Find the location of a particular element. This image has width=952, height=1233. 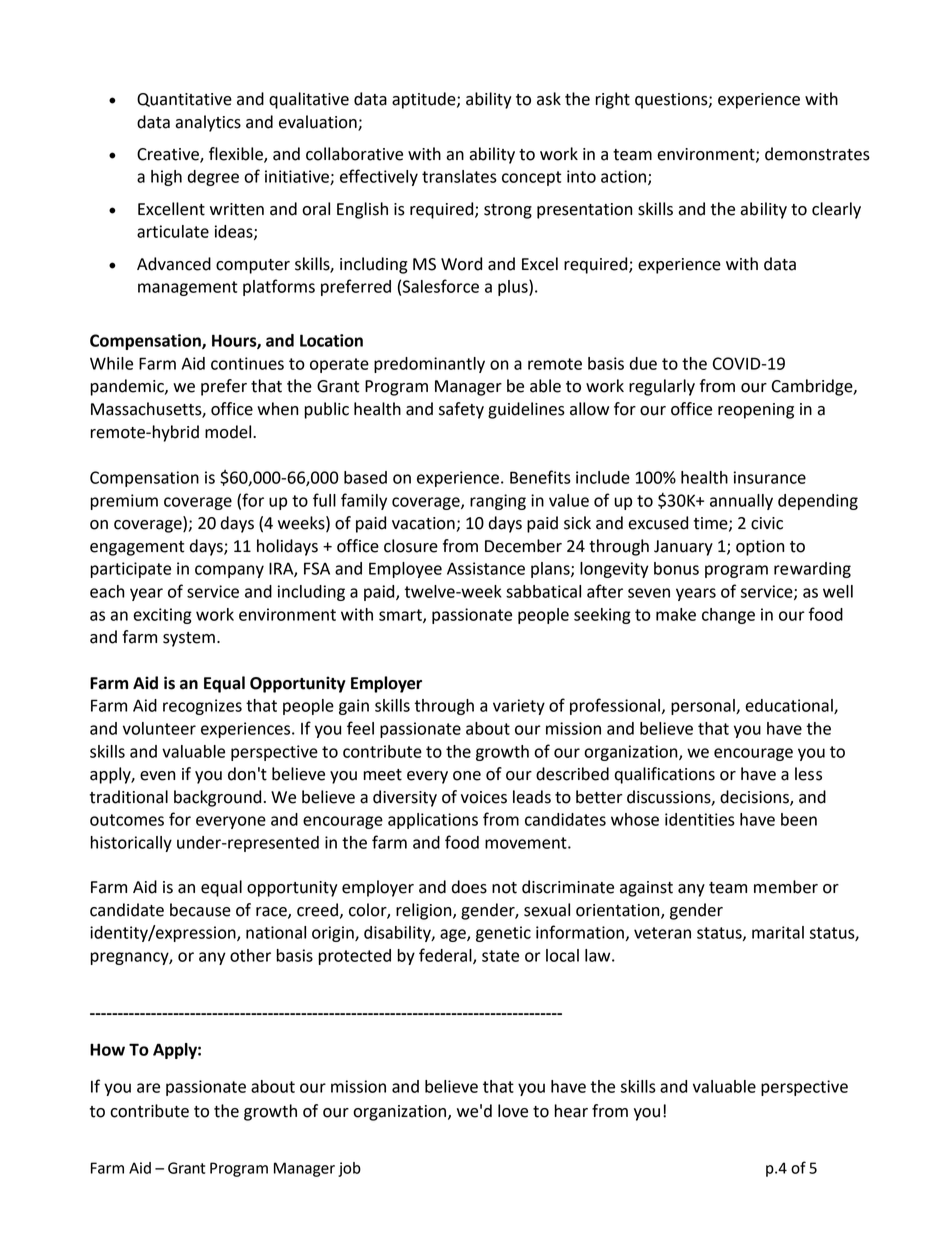

love is located at coordinates (513, 1111).
